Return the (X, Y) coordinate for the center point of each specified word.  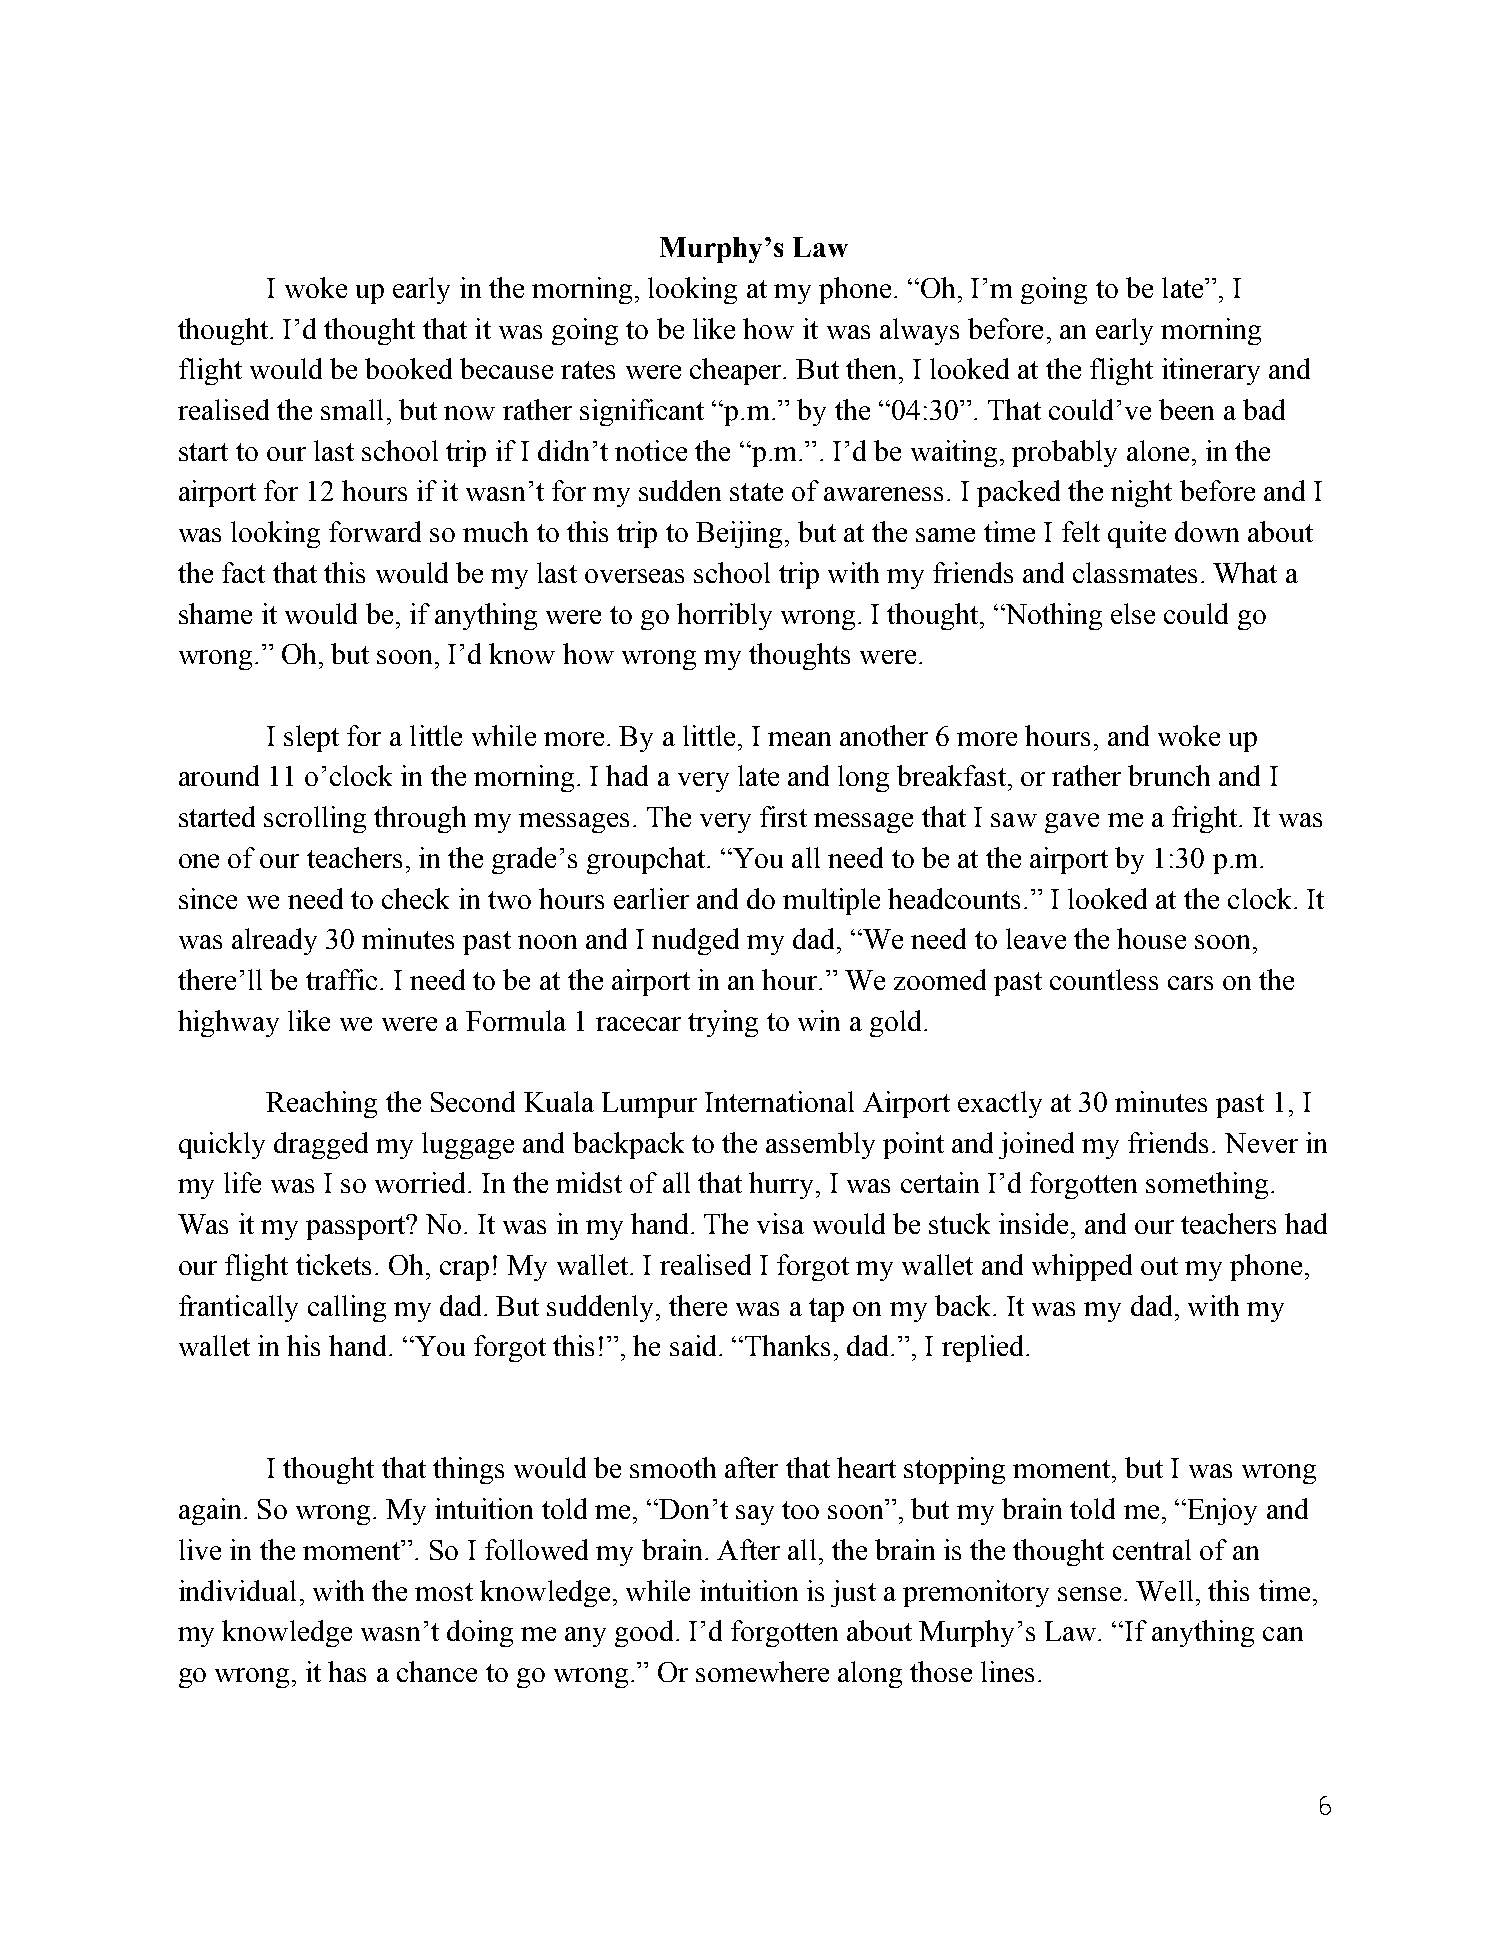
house (1151, 938)
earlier (651, 898)
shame (215, 613)
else (1133, 613)
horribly (724, 616)
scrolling (315, 819)
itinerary (1211, 371)
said (693, 1345)
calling (347, 1308)
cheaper (737, 371)
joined (1036, 1145)
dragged (321, 1145)
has (347, 1671)
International (779, 1101)
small (352, 409)
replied (982, 1348)
